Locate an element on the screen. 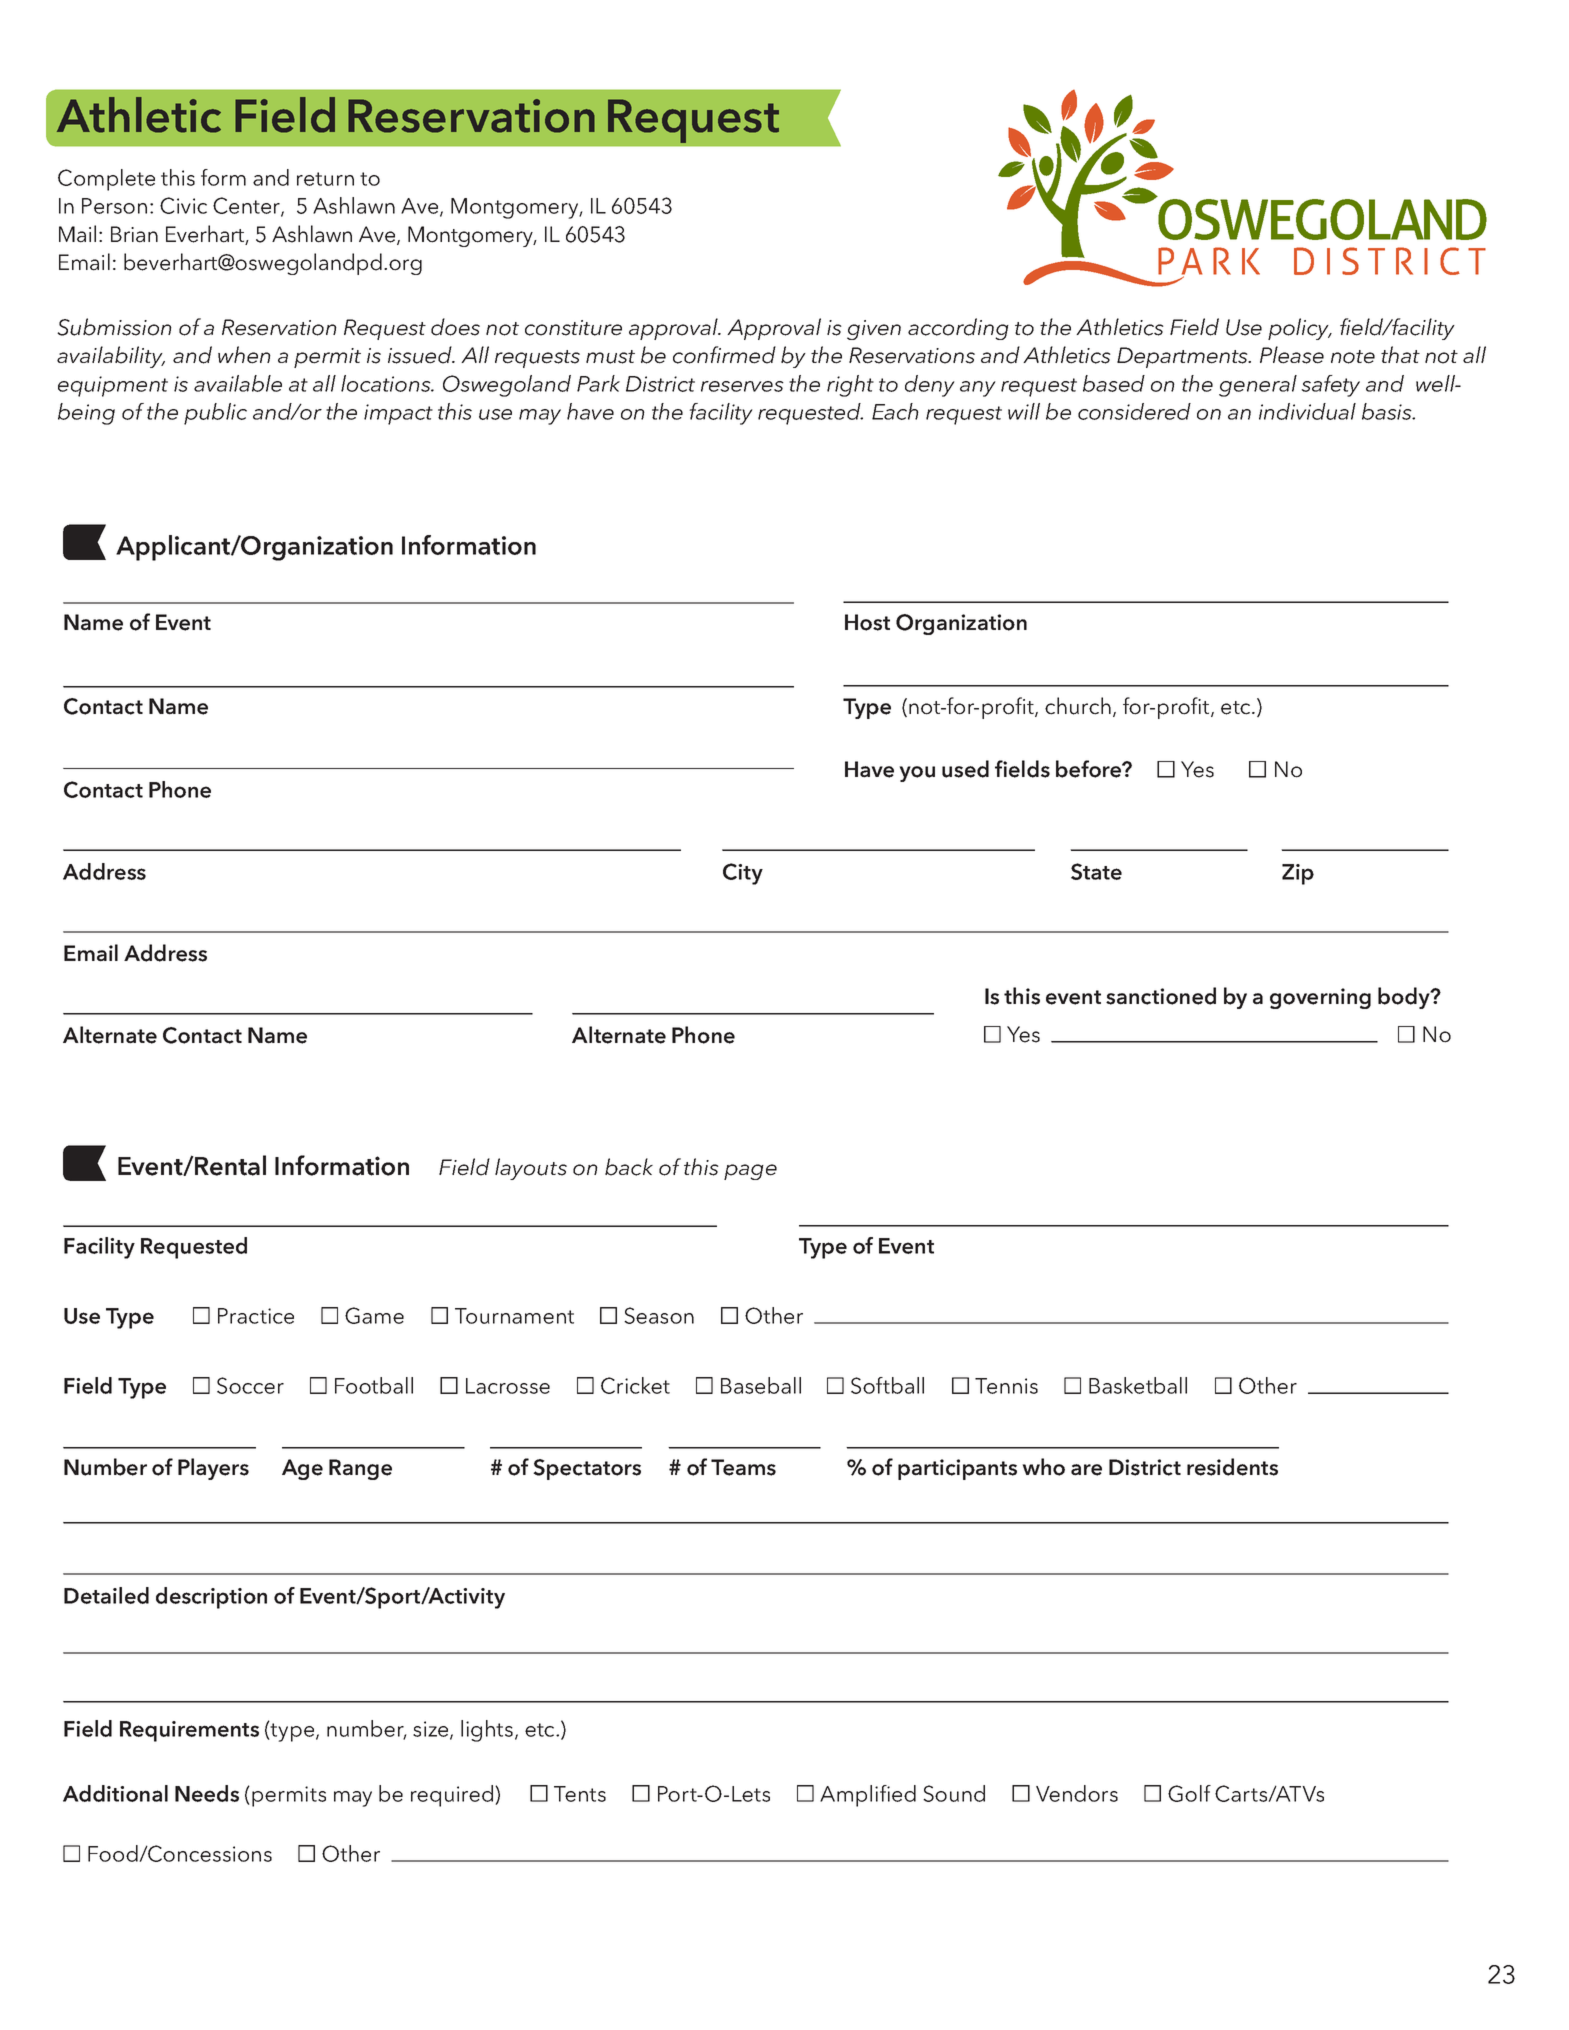 This screenshot has height=2030, width=1569. policy is located at coordinates (1300, 329).
